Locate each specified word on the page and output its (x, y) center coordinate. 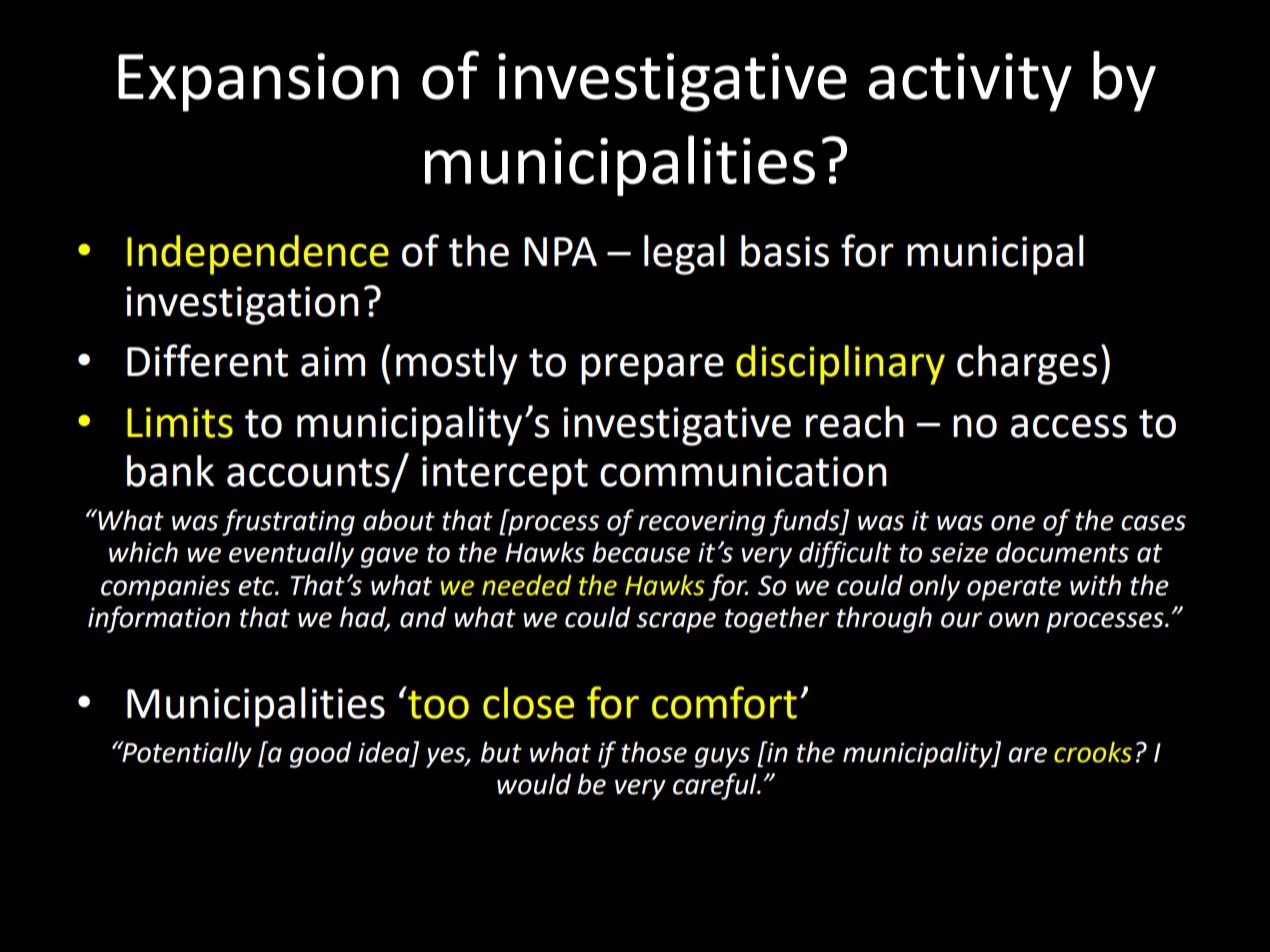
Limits (180, 422)
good (321, 755)
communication (743, 471)
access (1069, 426)
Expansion (258, 82)
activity (970, 82)
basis (785, 251)
